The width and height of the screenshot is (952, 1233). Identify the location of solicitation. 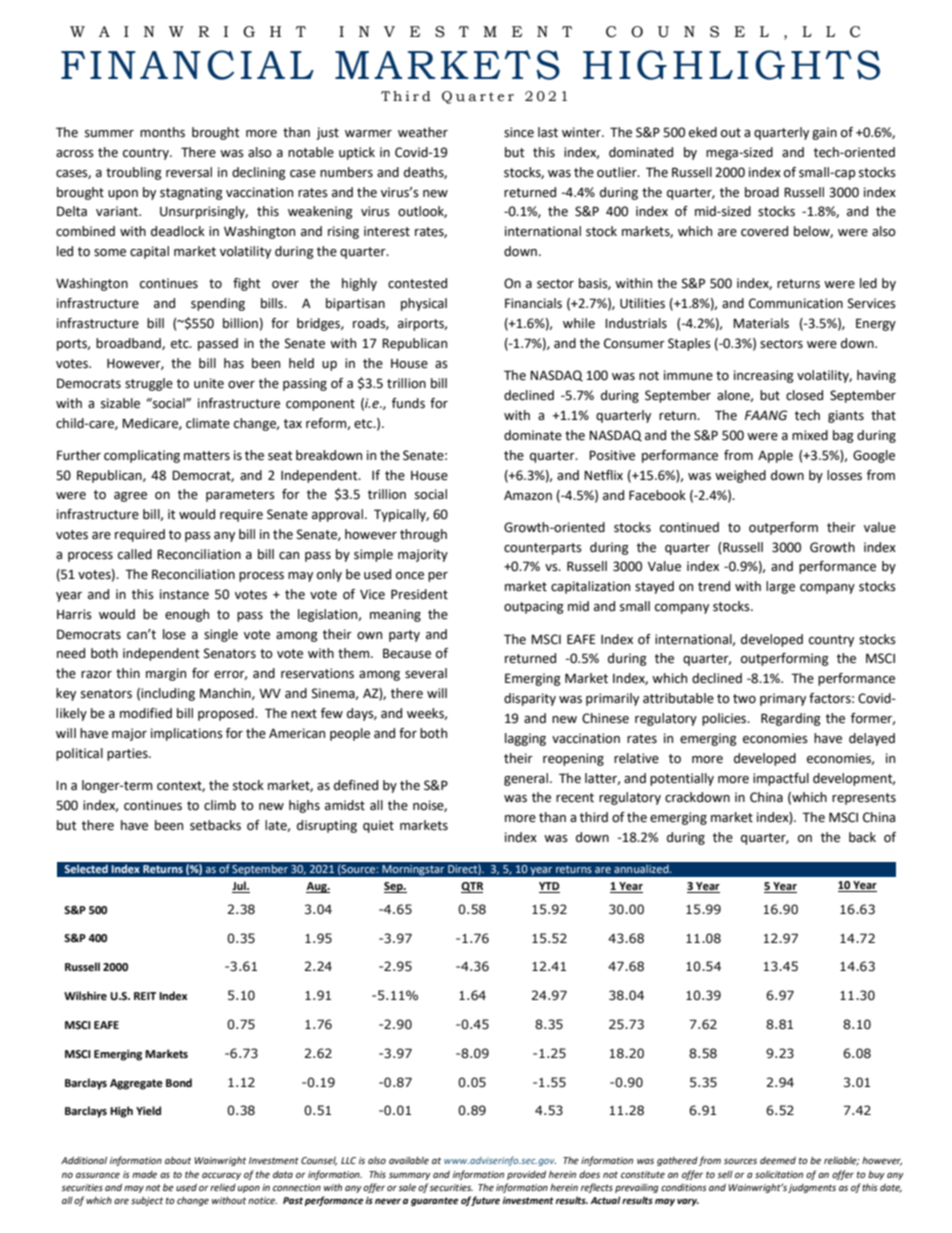
(779, 1174).
